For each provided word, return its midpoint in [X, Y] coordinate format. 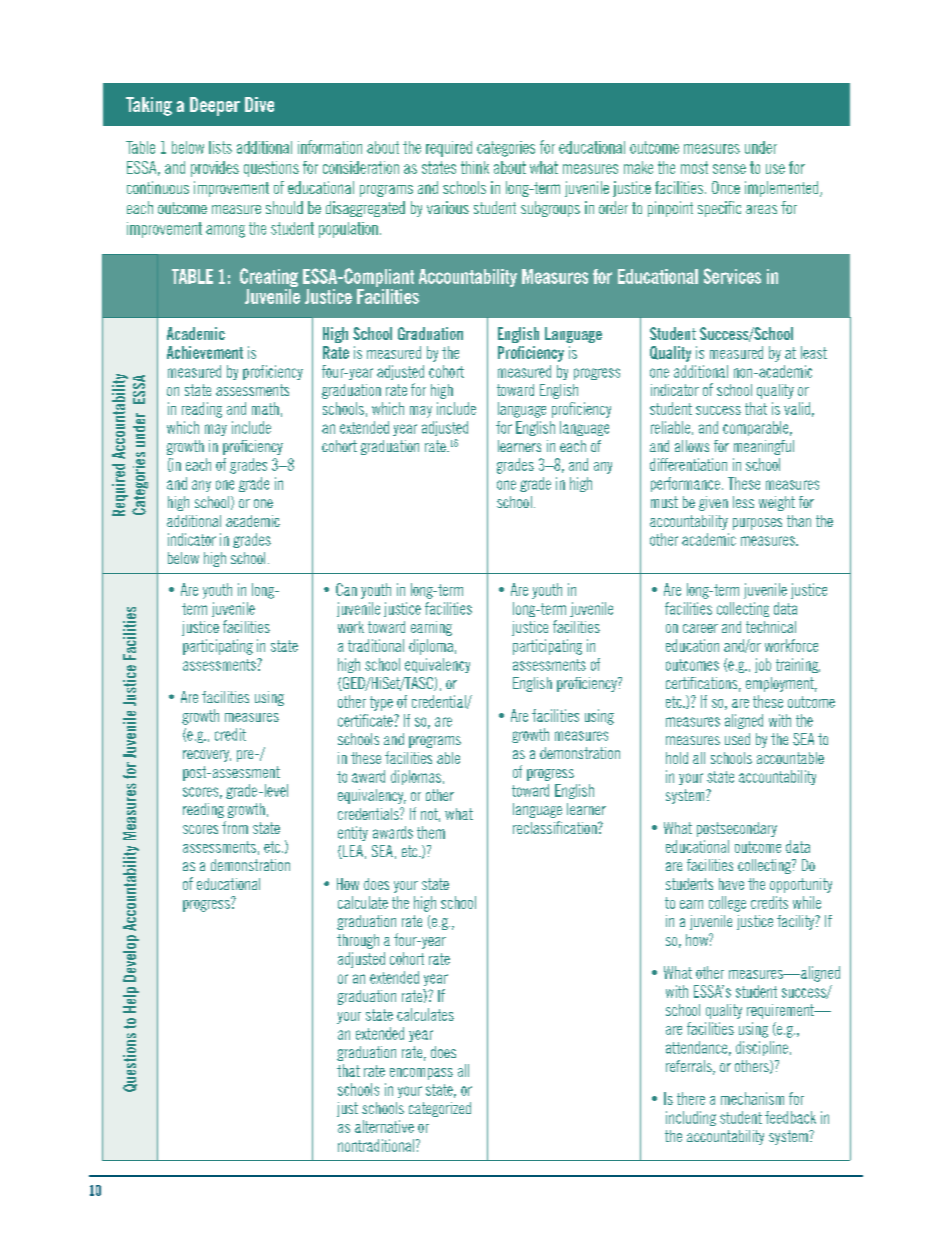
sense [729, 169]
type [381, 703]
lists [220, 147]
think [475, 167]
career [700, 628]
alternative [384, 1126]
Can [346, 589]
